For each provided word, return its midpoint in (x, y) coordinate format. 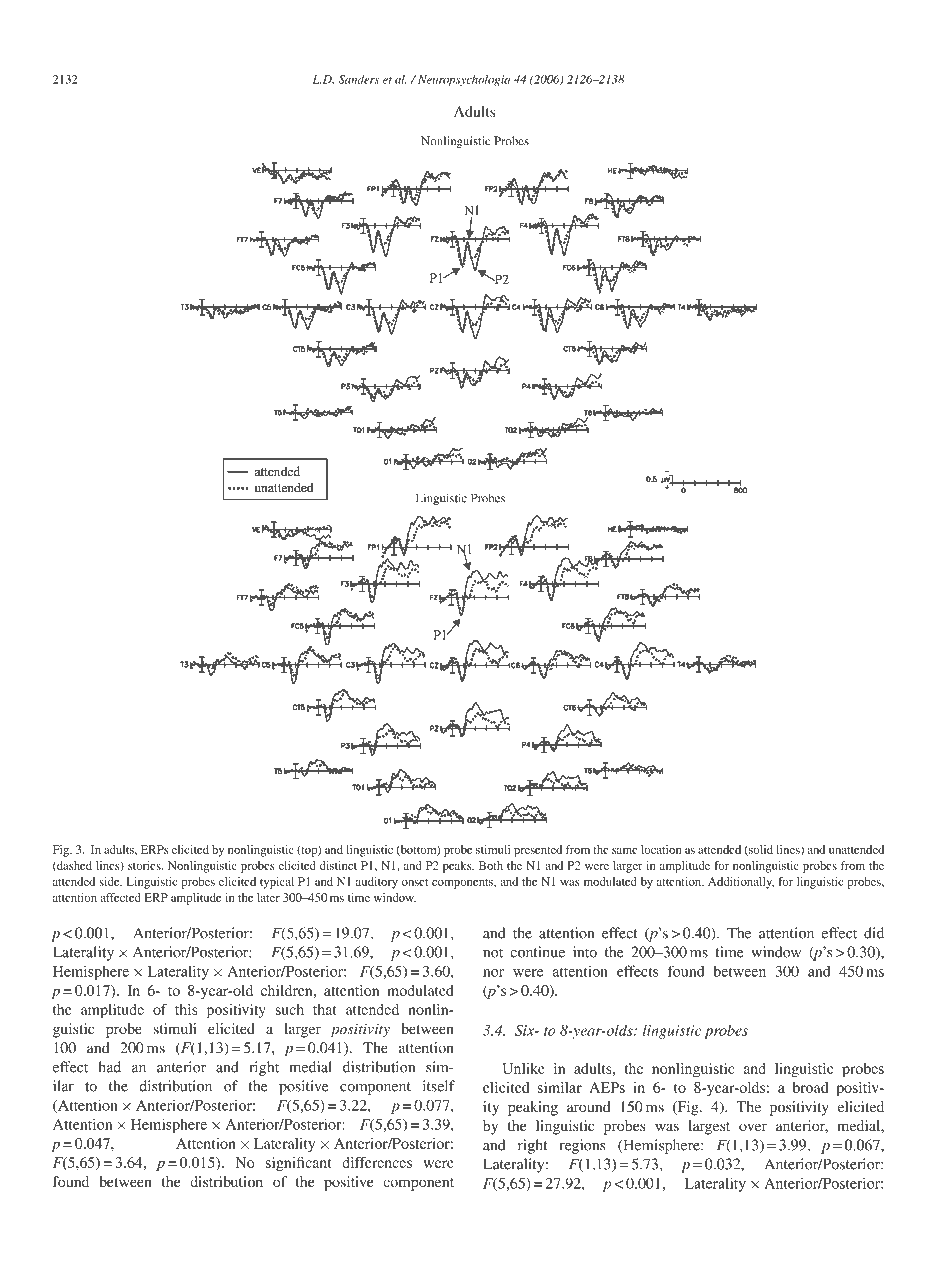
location (661, 849)
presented (538, 851)
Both (491, 865)
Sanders (359, 79)
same (625, 851)
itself (439, 1086)
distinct (338, 865)
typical (277, 883)
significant (298, 1164)
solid (760, 850)
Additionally (741, 883)
